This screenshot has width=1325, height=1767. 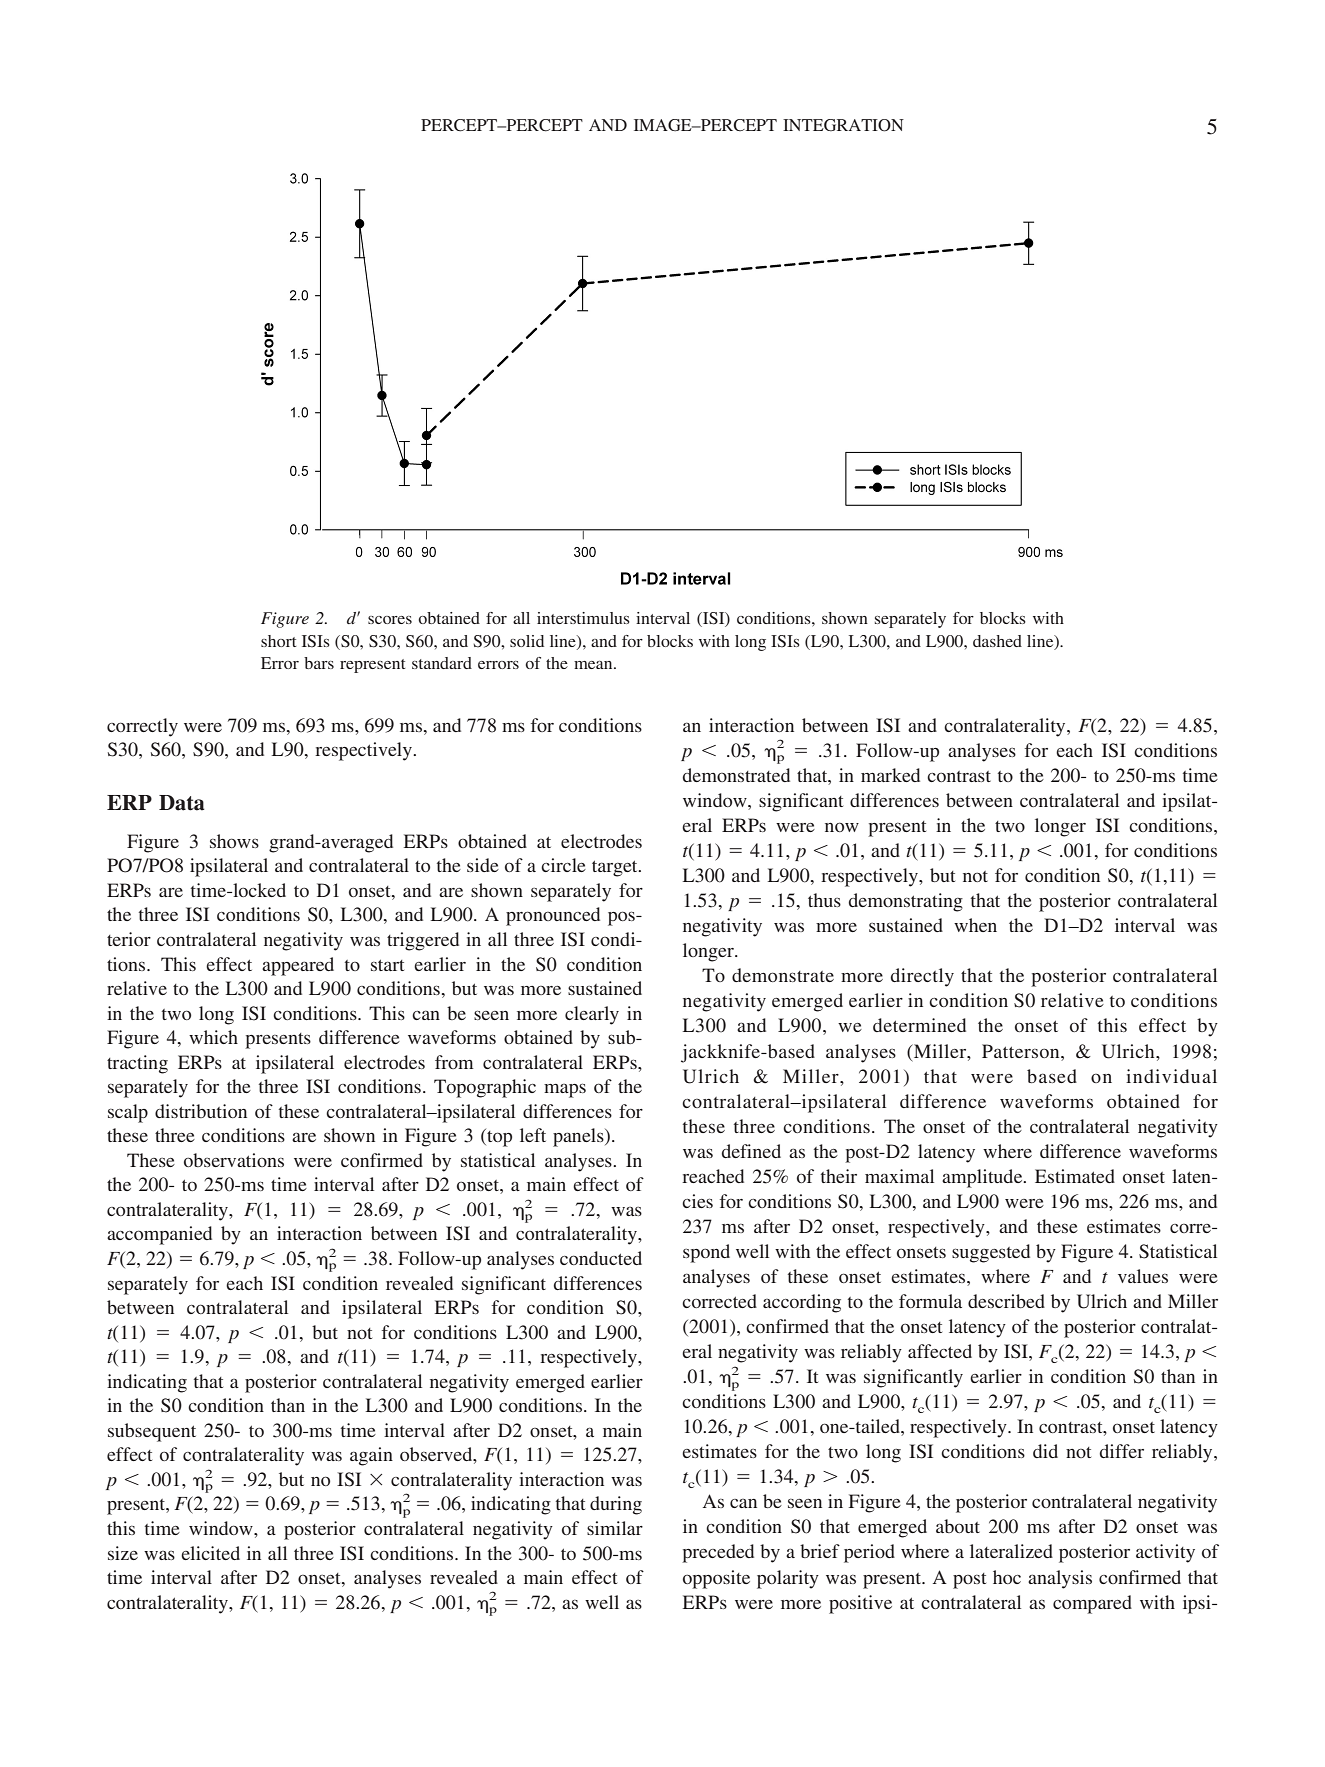 What do you see at coordinates (975, 925) in the screenshot?
I see `when` at bounding box center [975, 925].
